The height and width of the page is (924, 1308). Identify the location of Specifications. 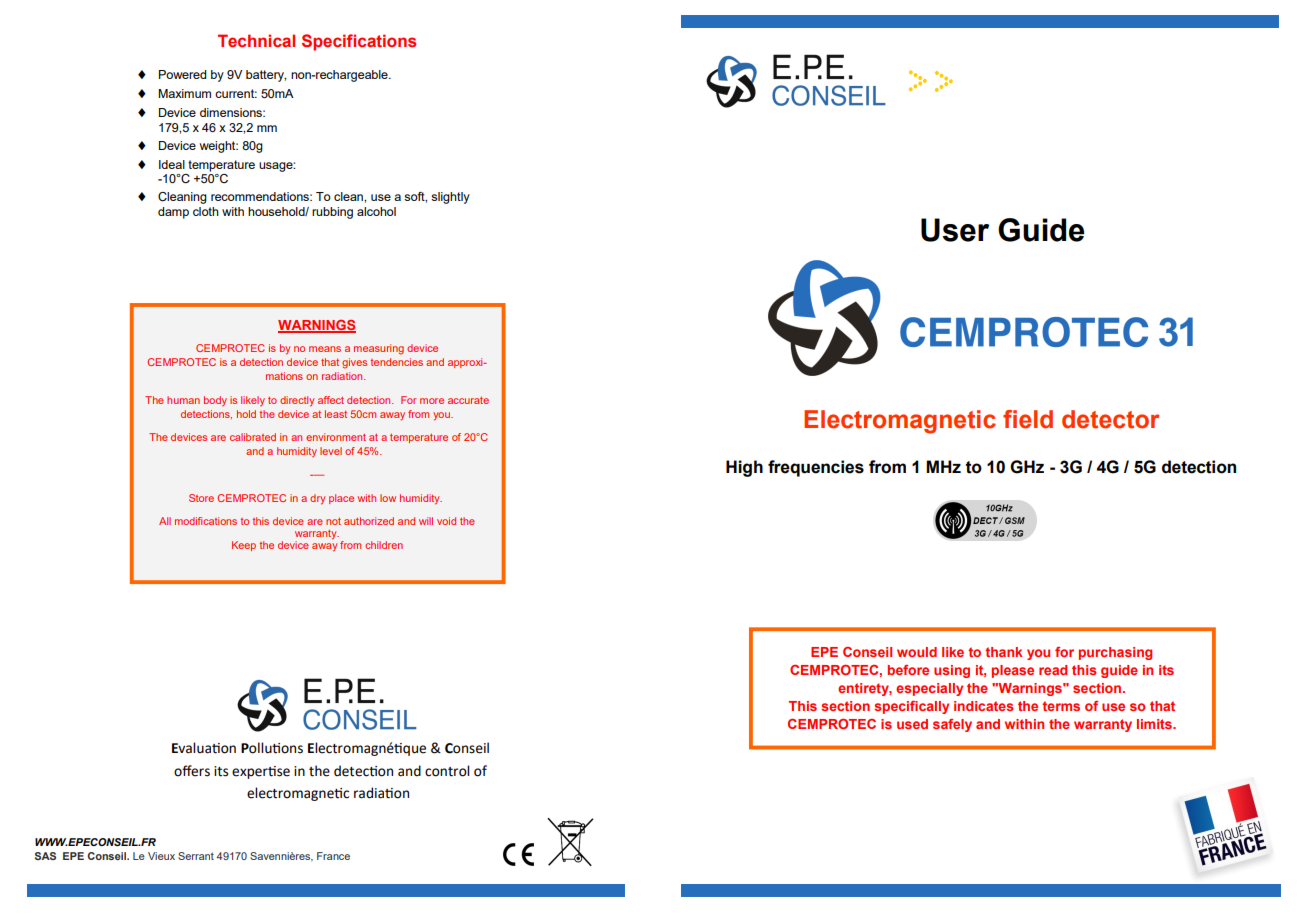
(359, 42).
